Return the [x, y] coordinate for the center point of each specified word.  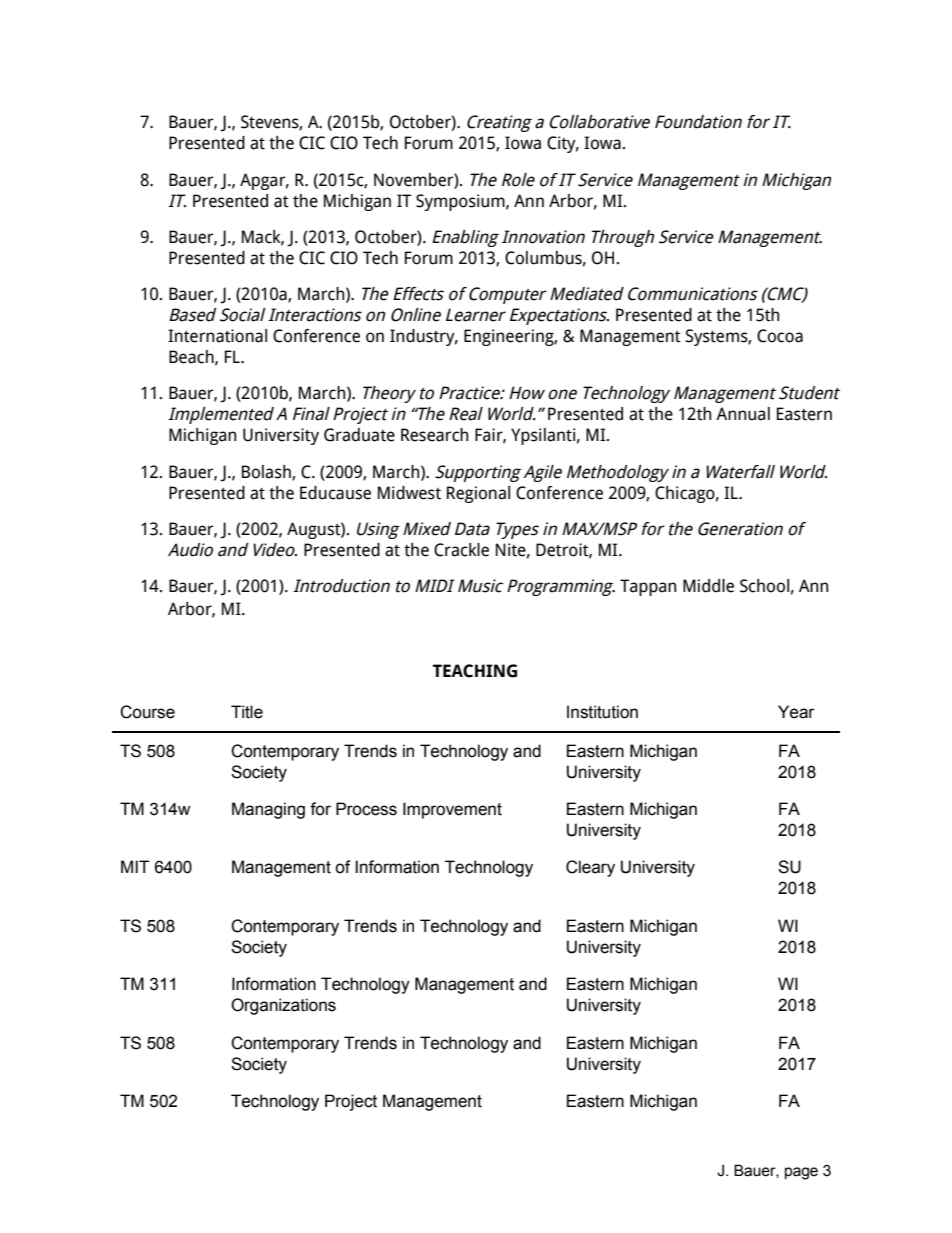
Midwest [409, 493]
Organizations [283, 1006]
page [801, 1173]
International [217, 336]
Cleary [590, 868]
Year [796, 712]
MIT [135, 866]
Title [247, 712]
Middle [708, 586]
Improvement [452, 810]
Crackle [461, 550]
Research [434, 435]
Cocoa [780, 336]
